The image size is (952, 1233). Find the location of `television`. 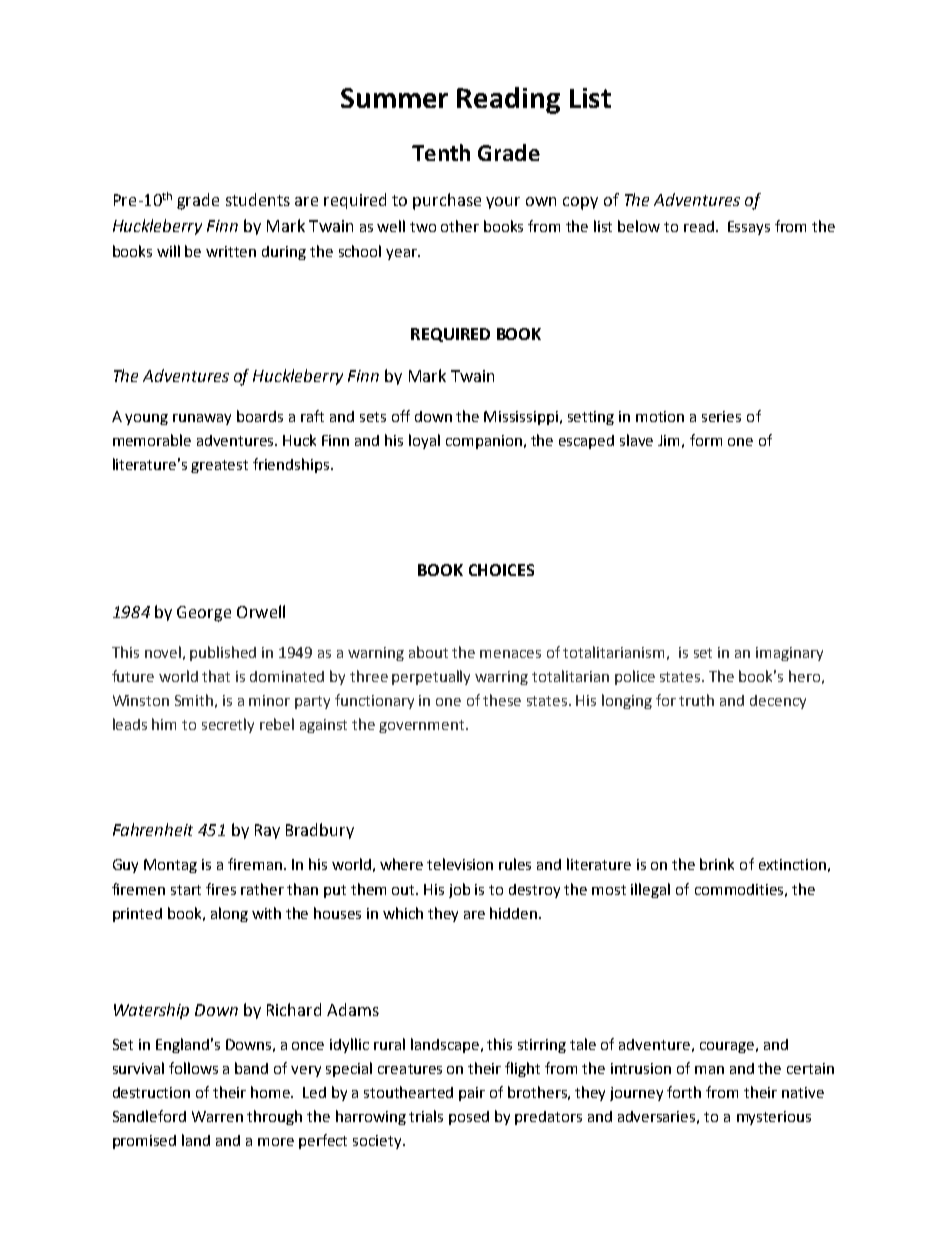

television is located at coordinates (460, 864).
